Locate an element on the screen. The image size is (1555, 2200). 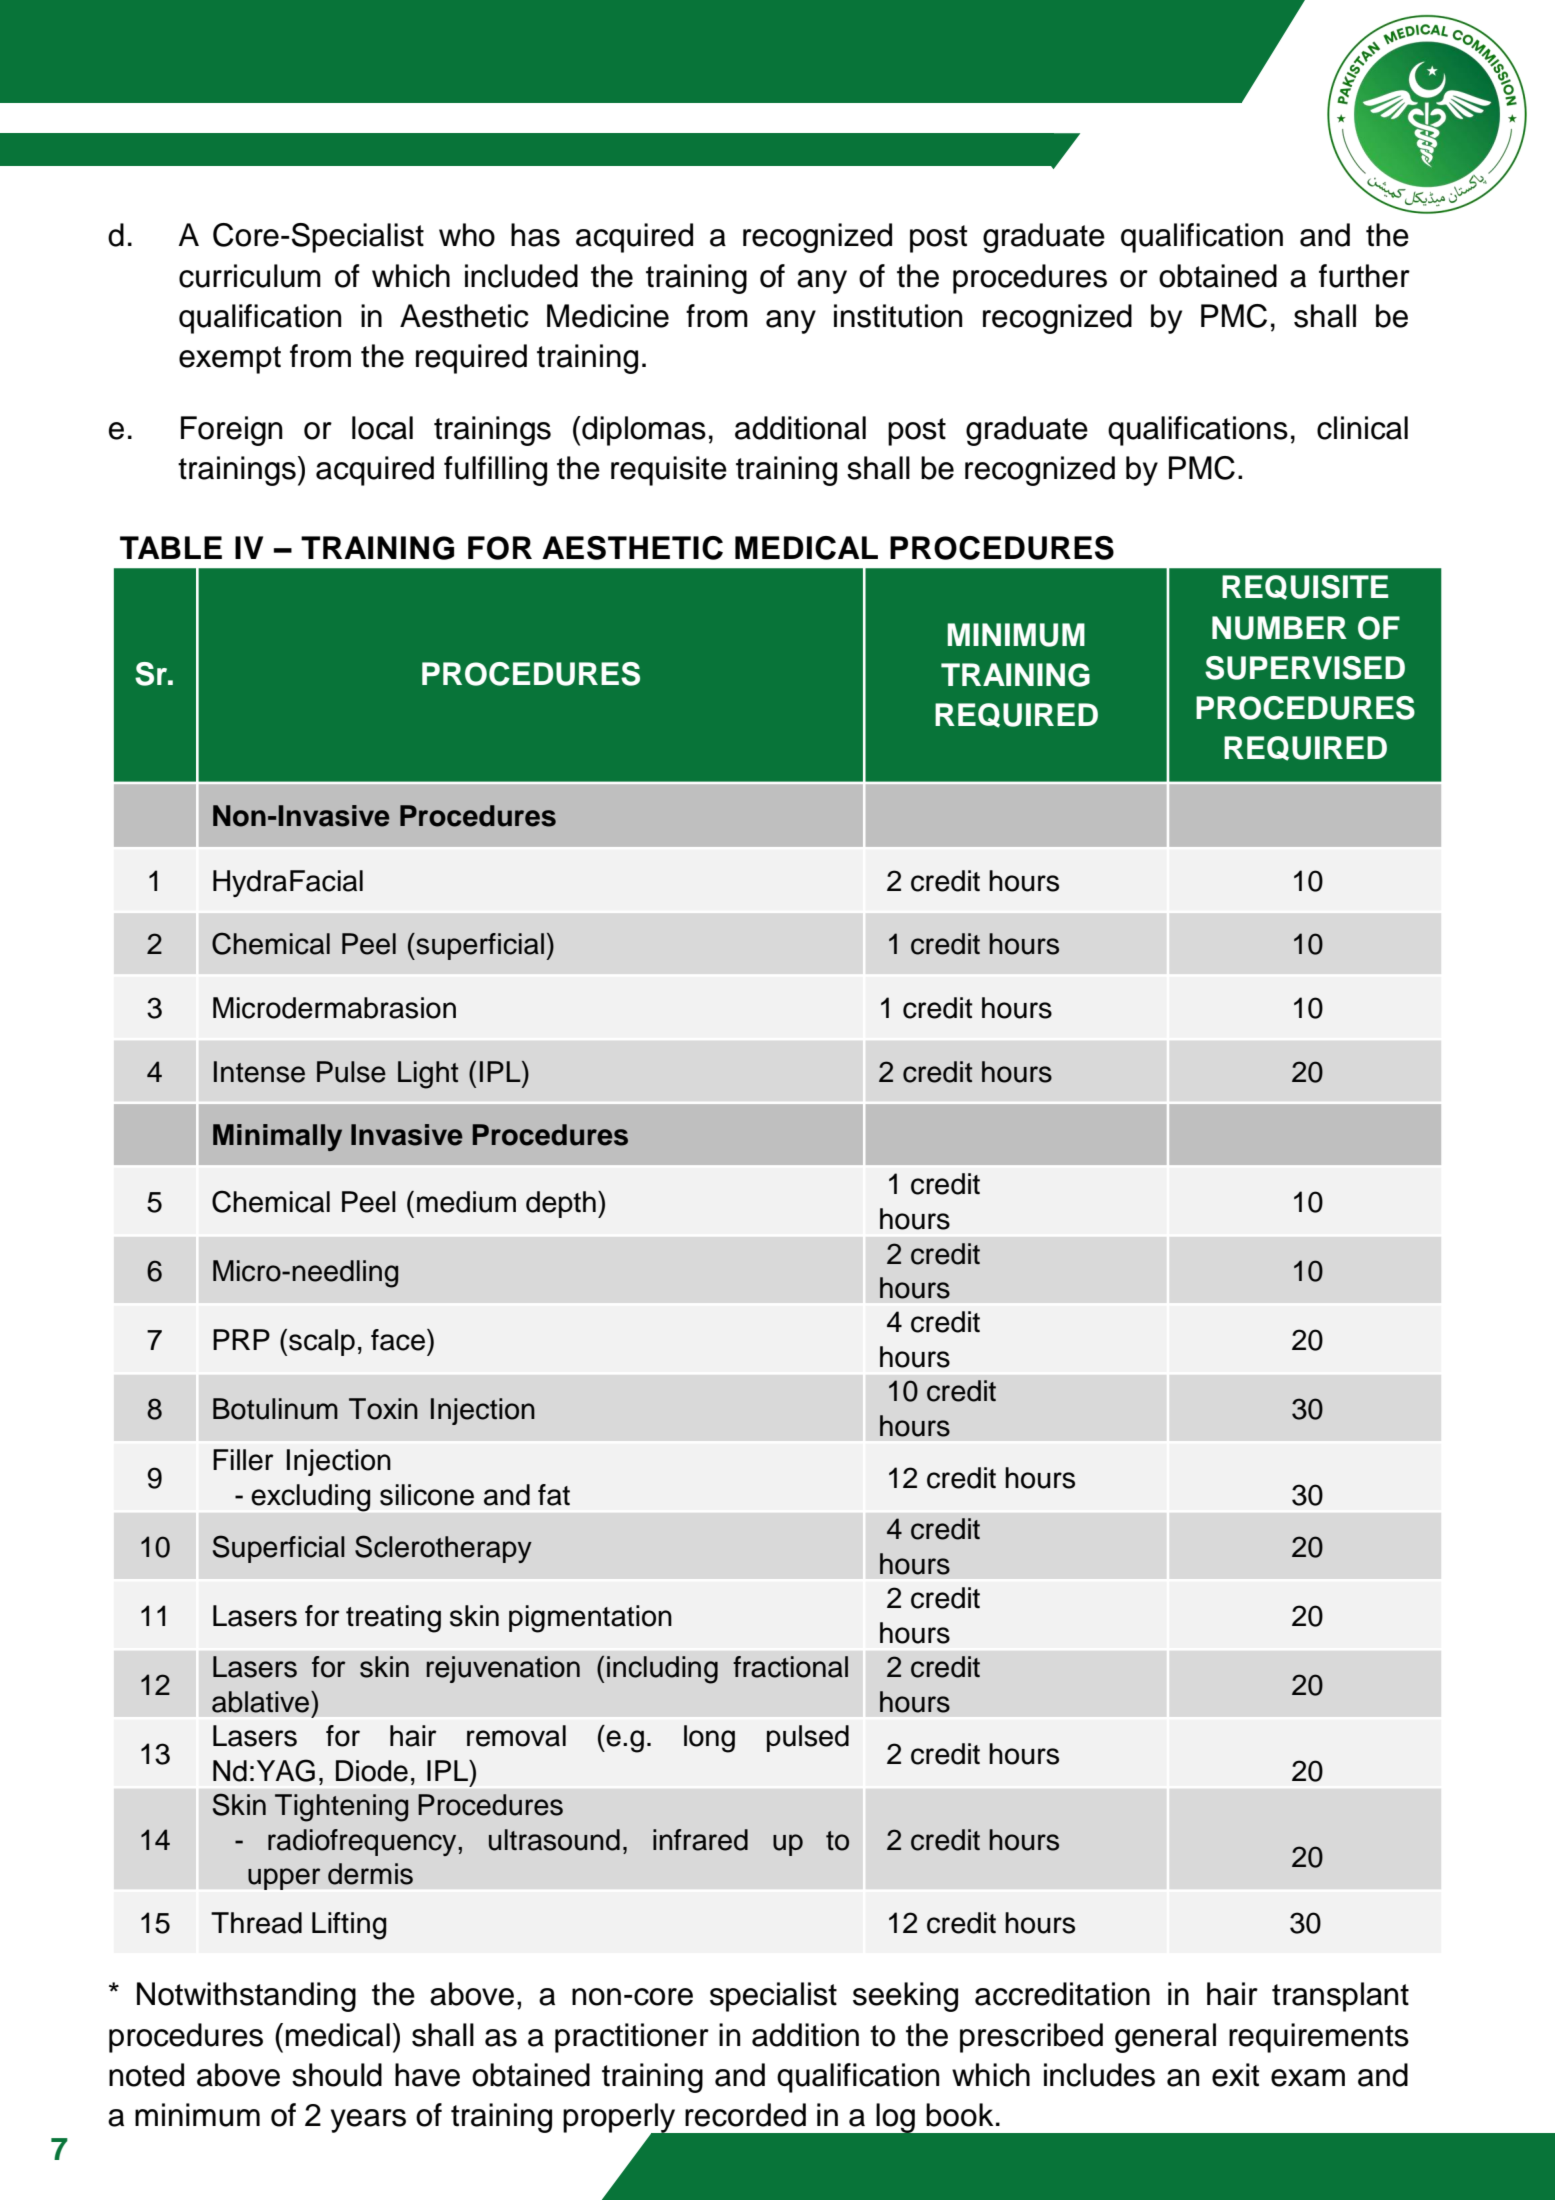
fat is located at coordinates (554, 1495).
